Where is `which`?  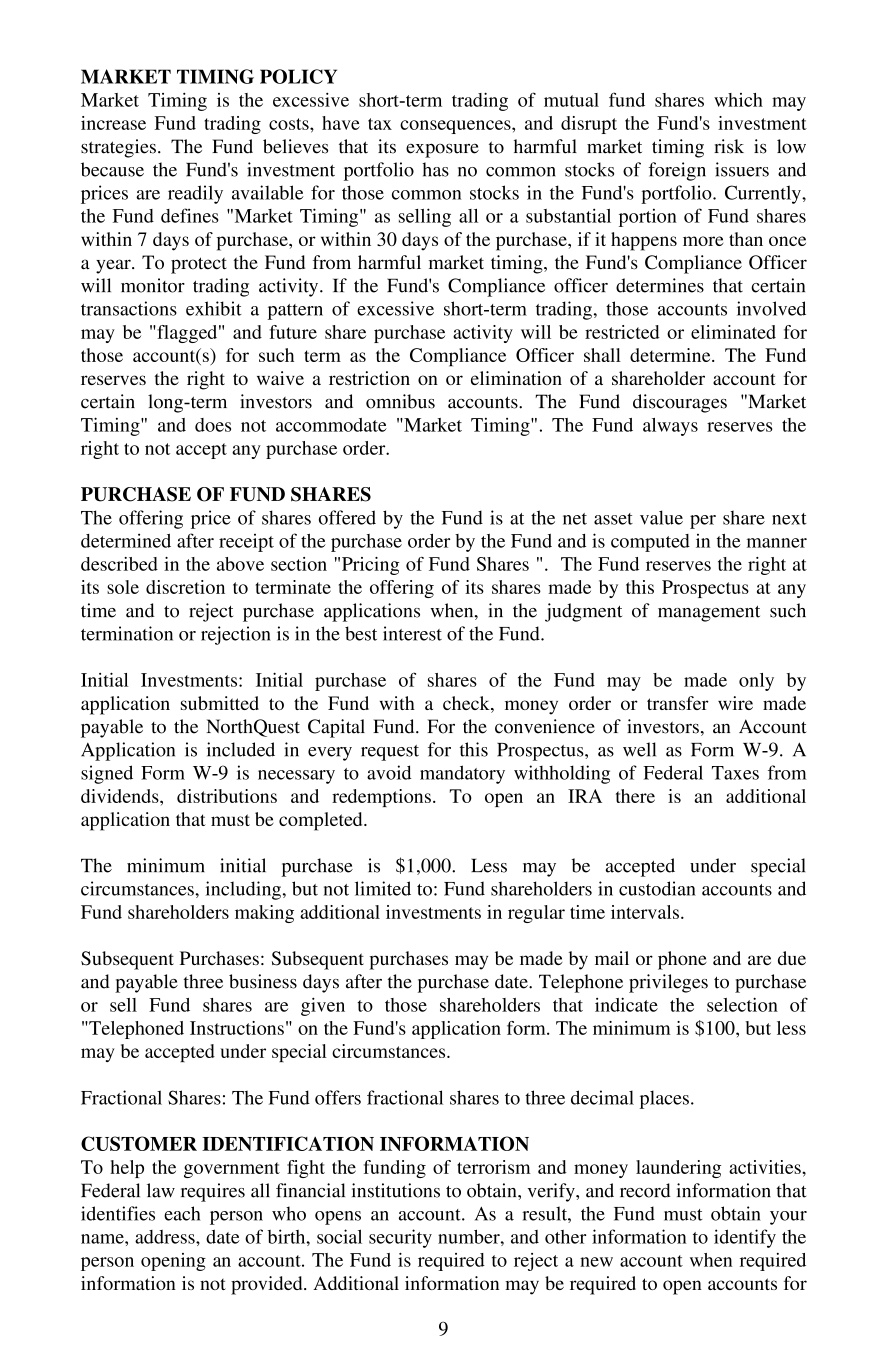 which is located at coordinates (738, 100).
